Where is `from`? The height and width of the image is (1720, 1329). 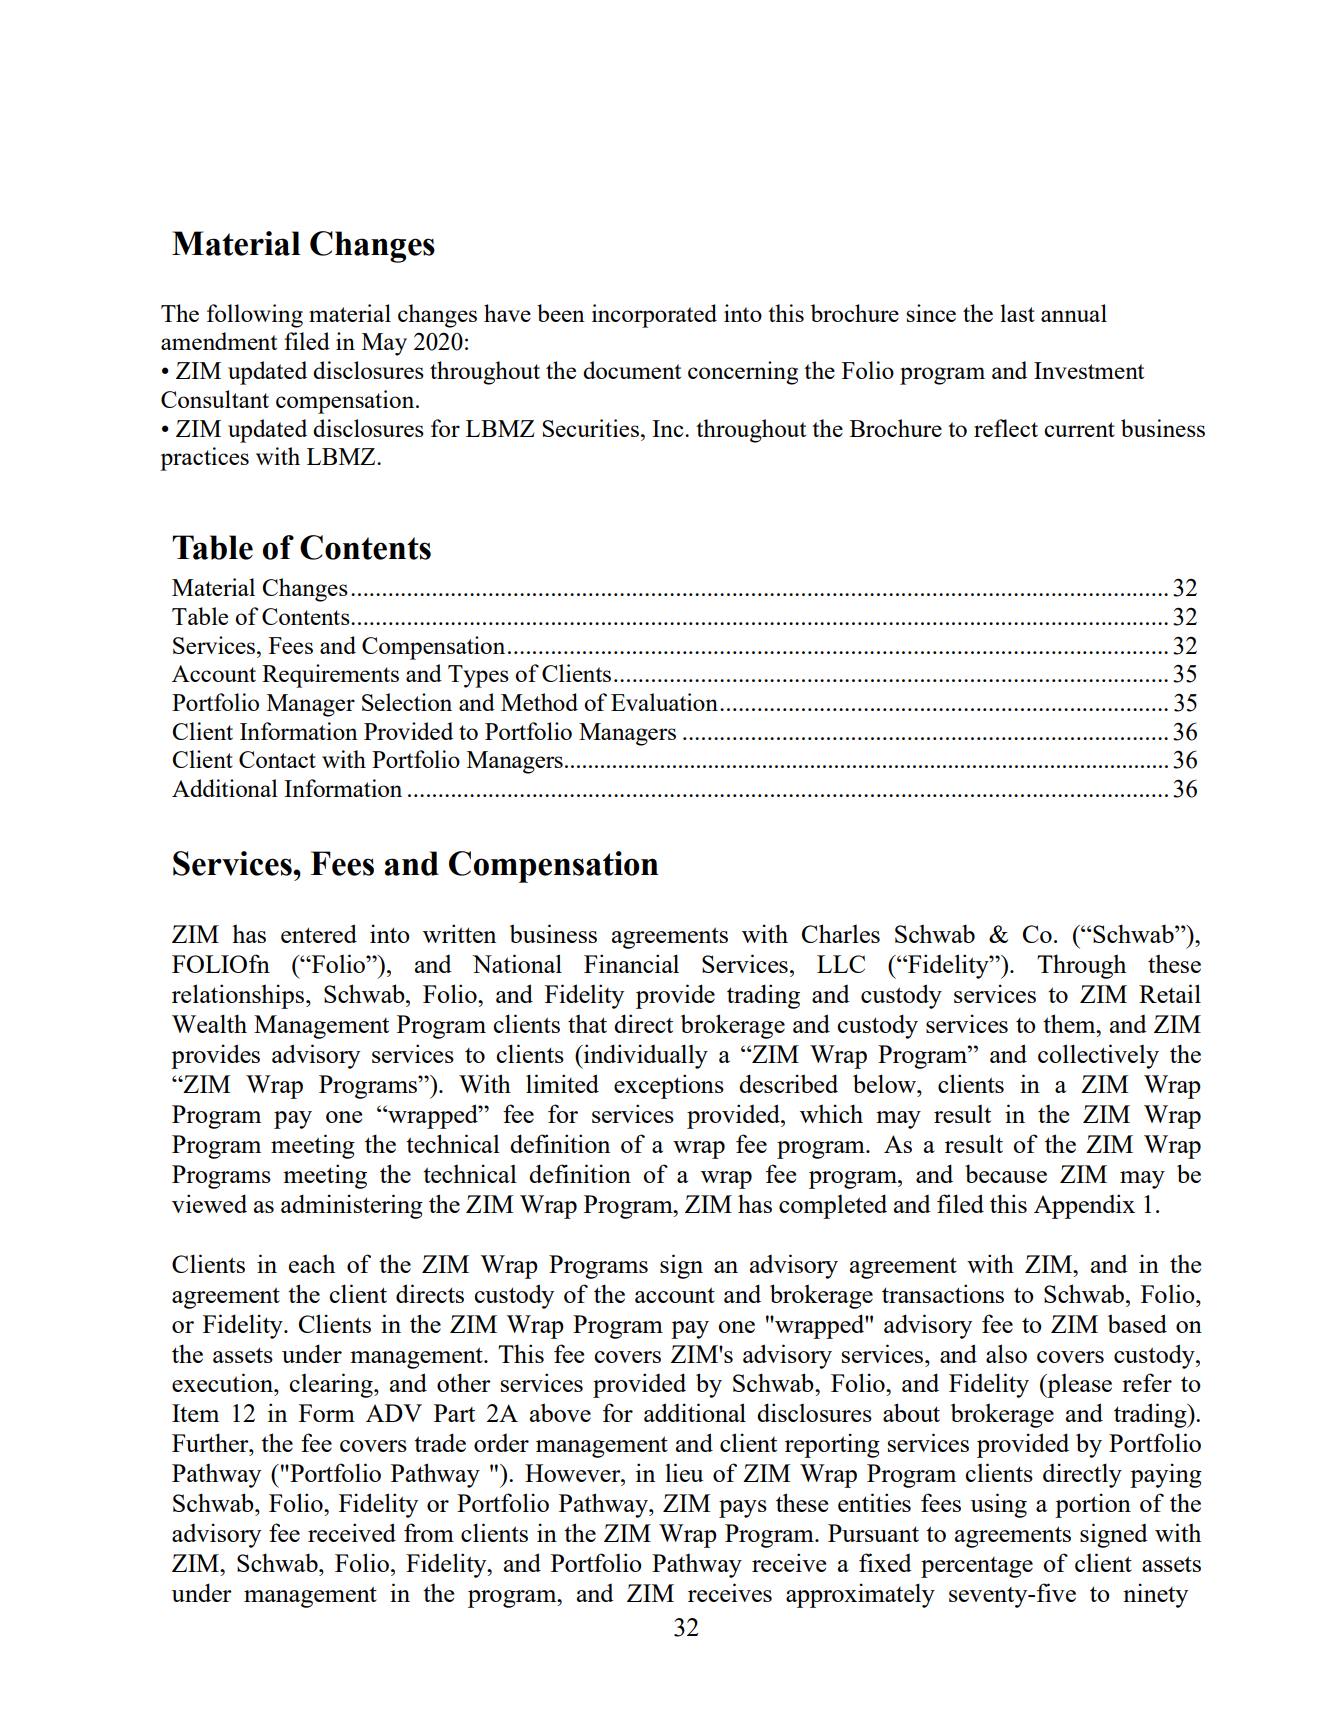
from is located at coordinates (429, 1532).
